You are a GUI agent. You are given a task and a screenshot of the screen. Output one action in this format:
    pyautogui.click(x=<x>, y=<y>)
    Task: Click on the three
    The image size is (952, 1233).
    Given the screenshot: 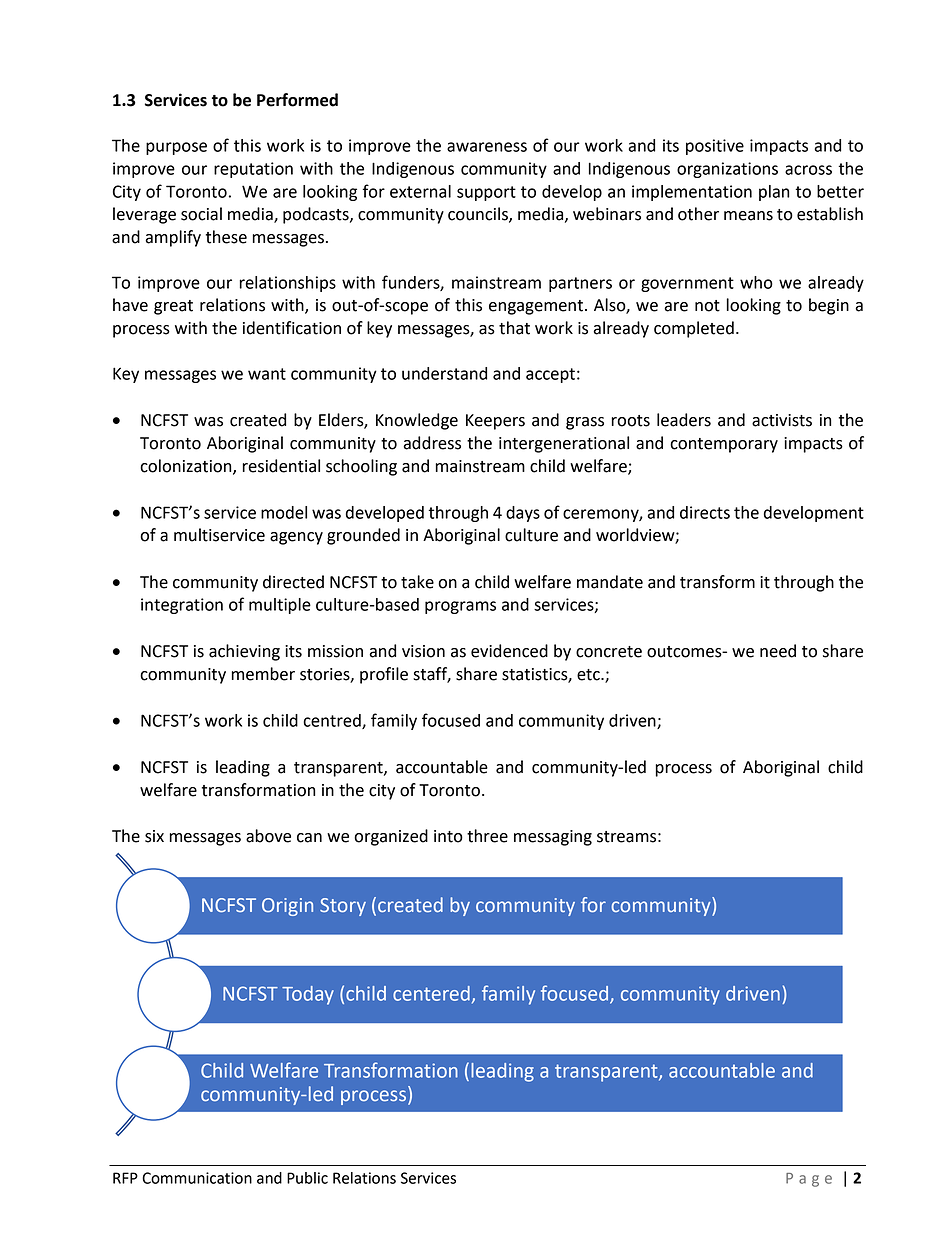 What is the action you would take?
    pyautogui.click(x=487, y=836)
